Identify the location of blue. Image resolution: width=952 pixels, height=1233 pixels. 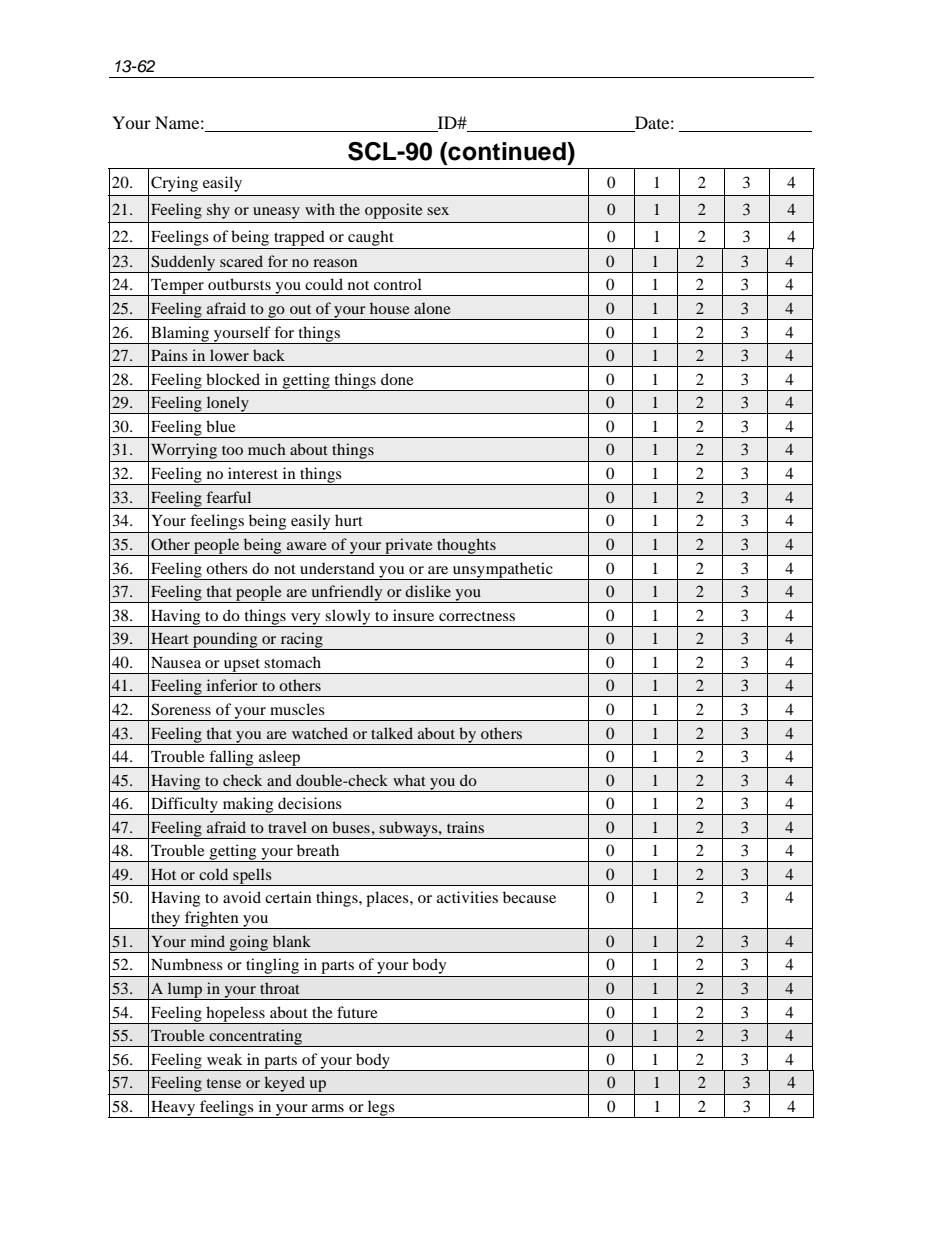
(221, 426).
